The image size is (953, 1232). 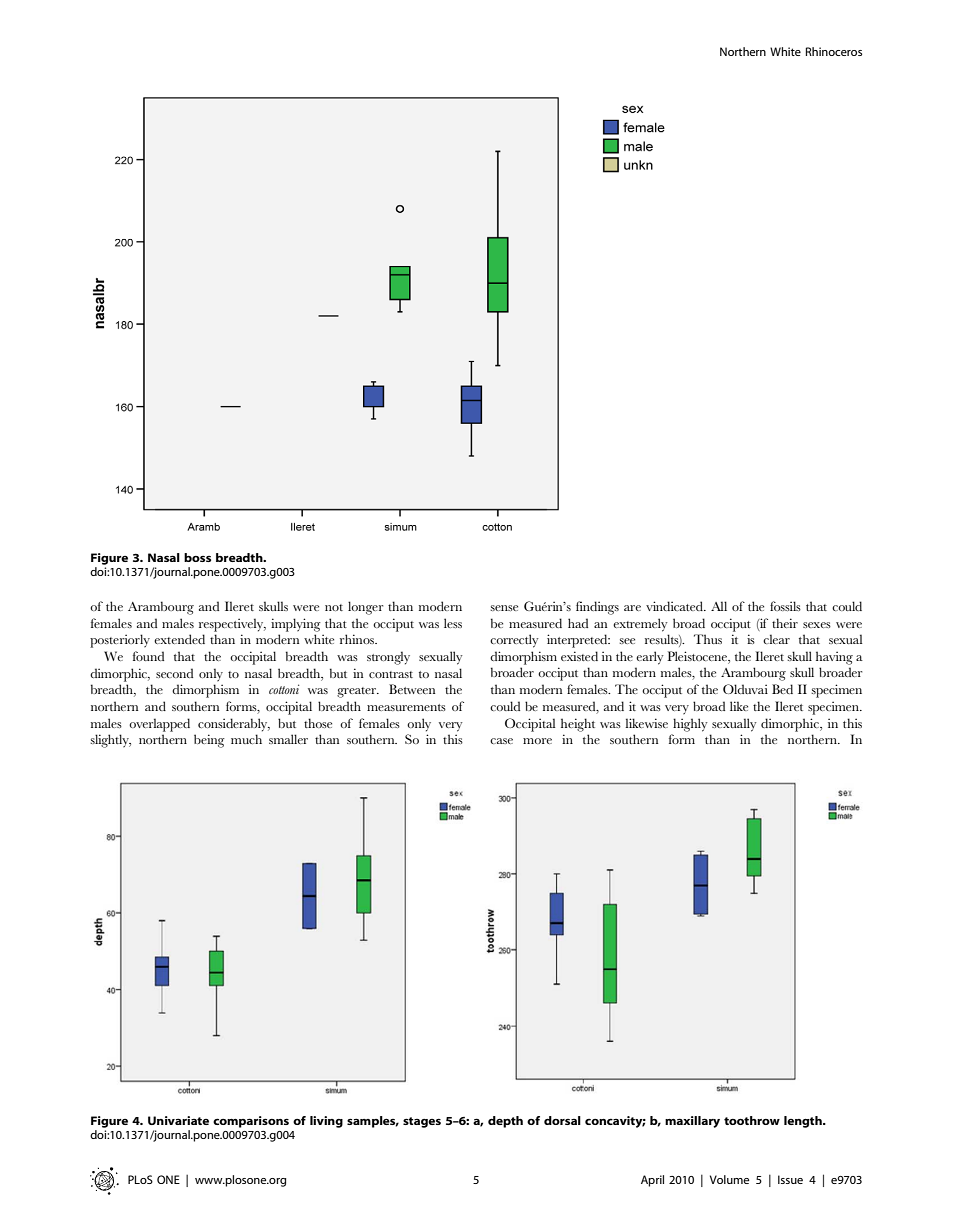 What do you see at coordinates (209, 741) in the screenshot?
I see `being` at bounding box center [209, 741].
